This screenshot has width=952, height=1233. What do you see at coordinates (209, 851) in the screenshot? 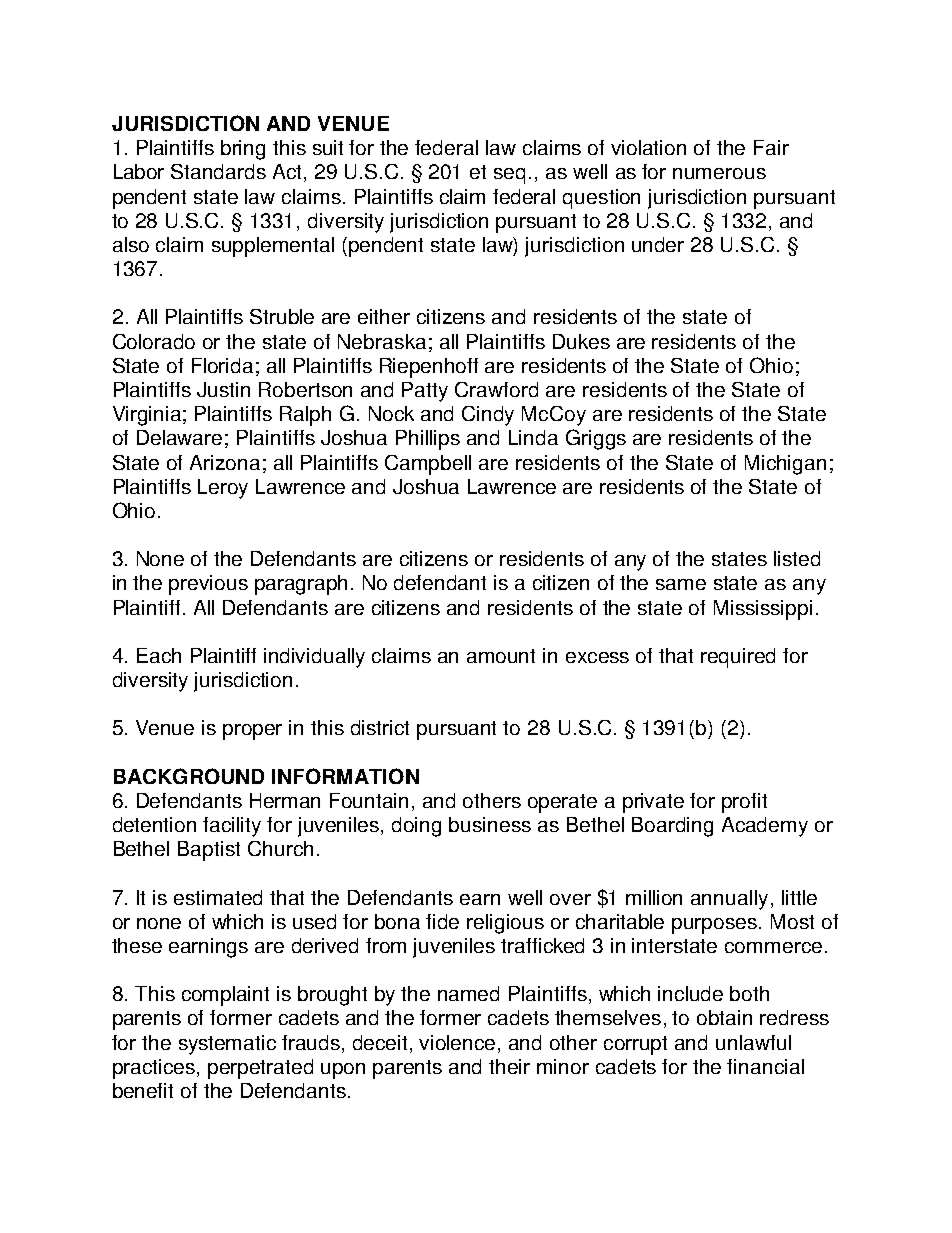
I see `Baptist` at bounding box center [209, 851].
